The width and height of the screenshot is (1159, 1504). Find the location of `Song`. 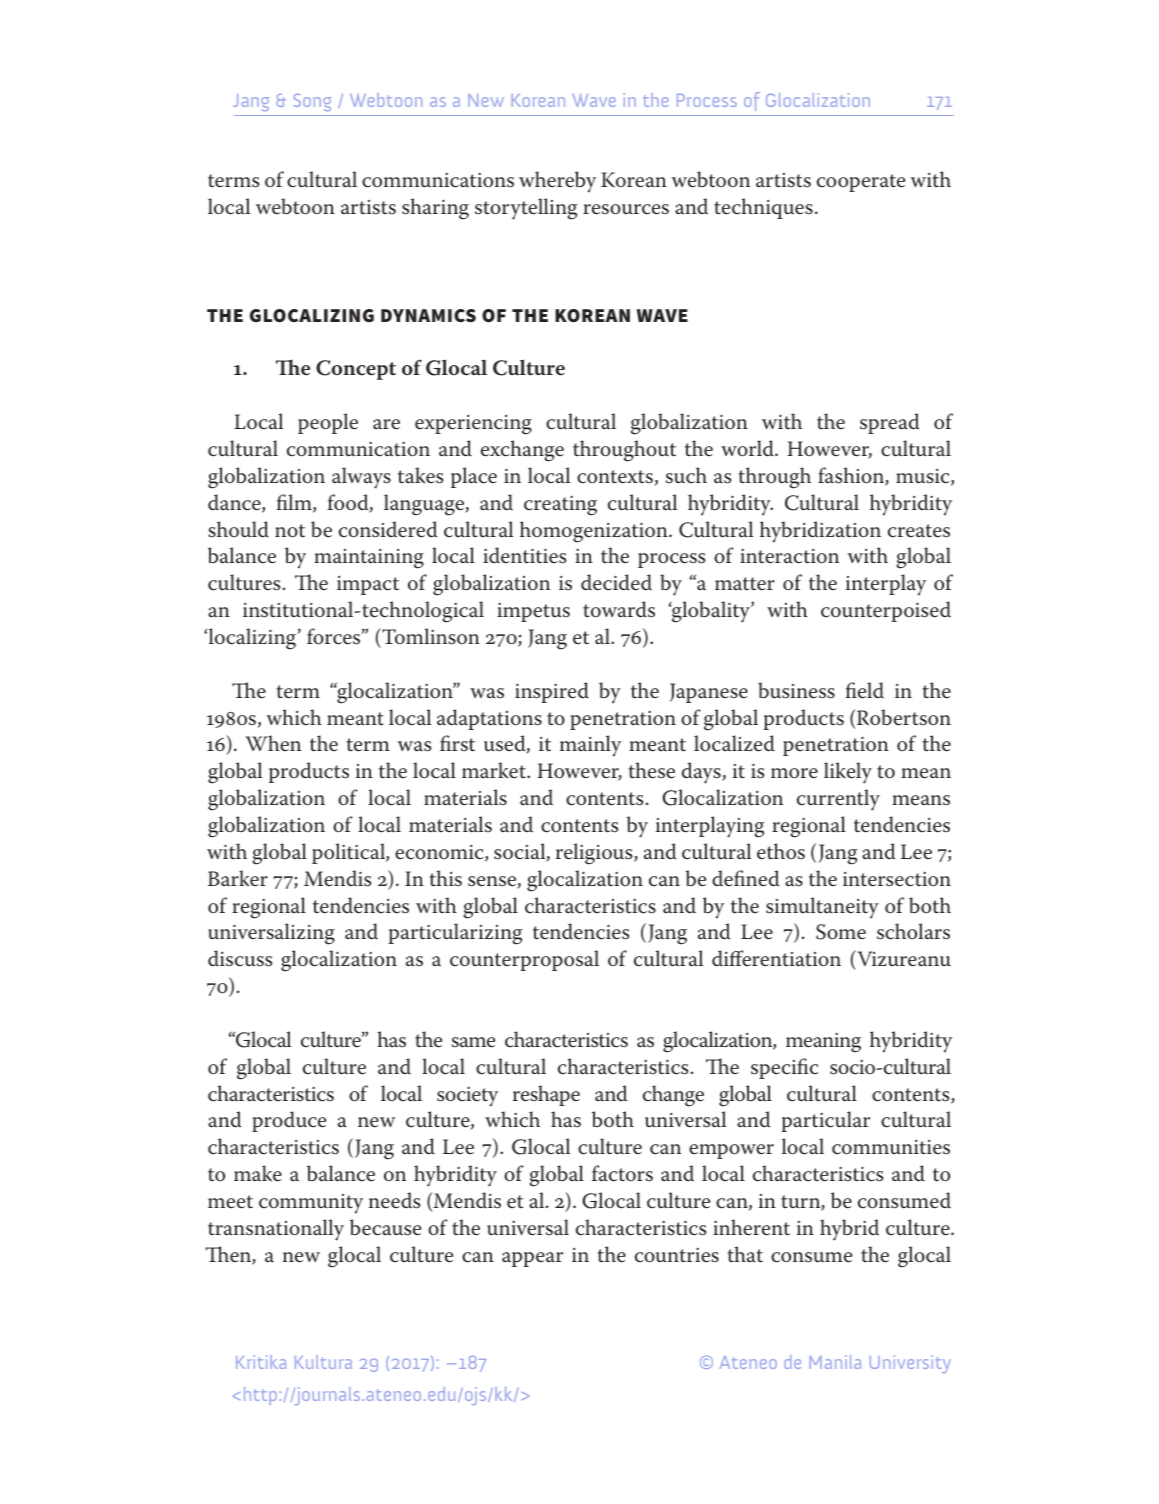

Song is located at coordinates (312, 102).
